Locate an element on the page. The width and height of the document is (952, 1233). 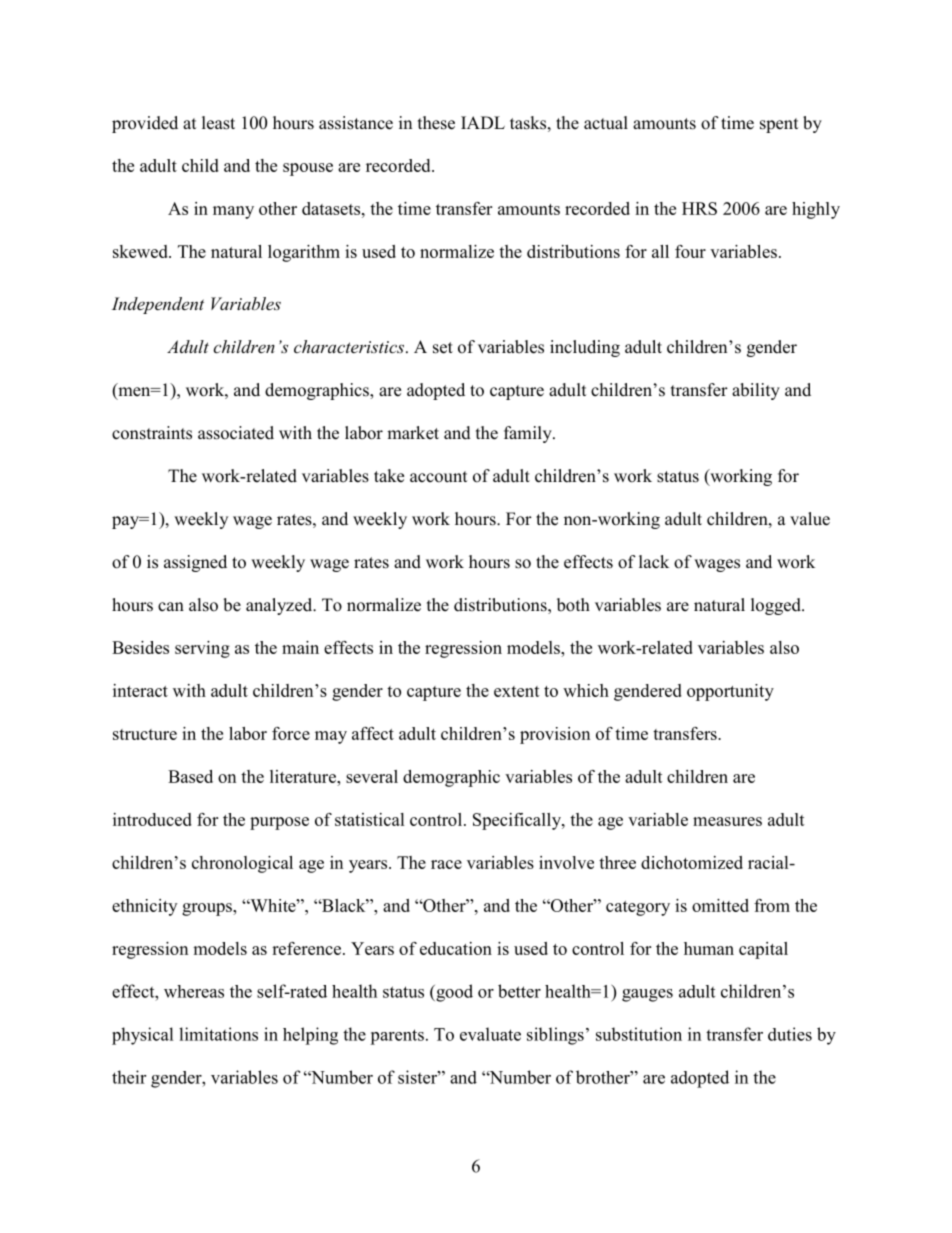
limitations is located at coordinates (218, 1034).
